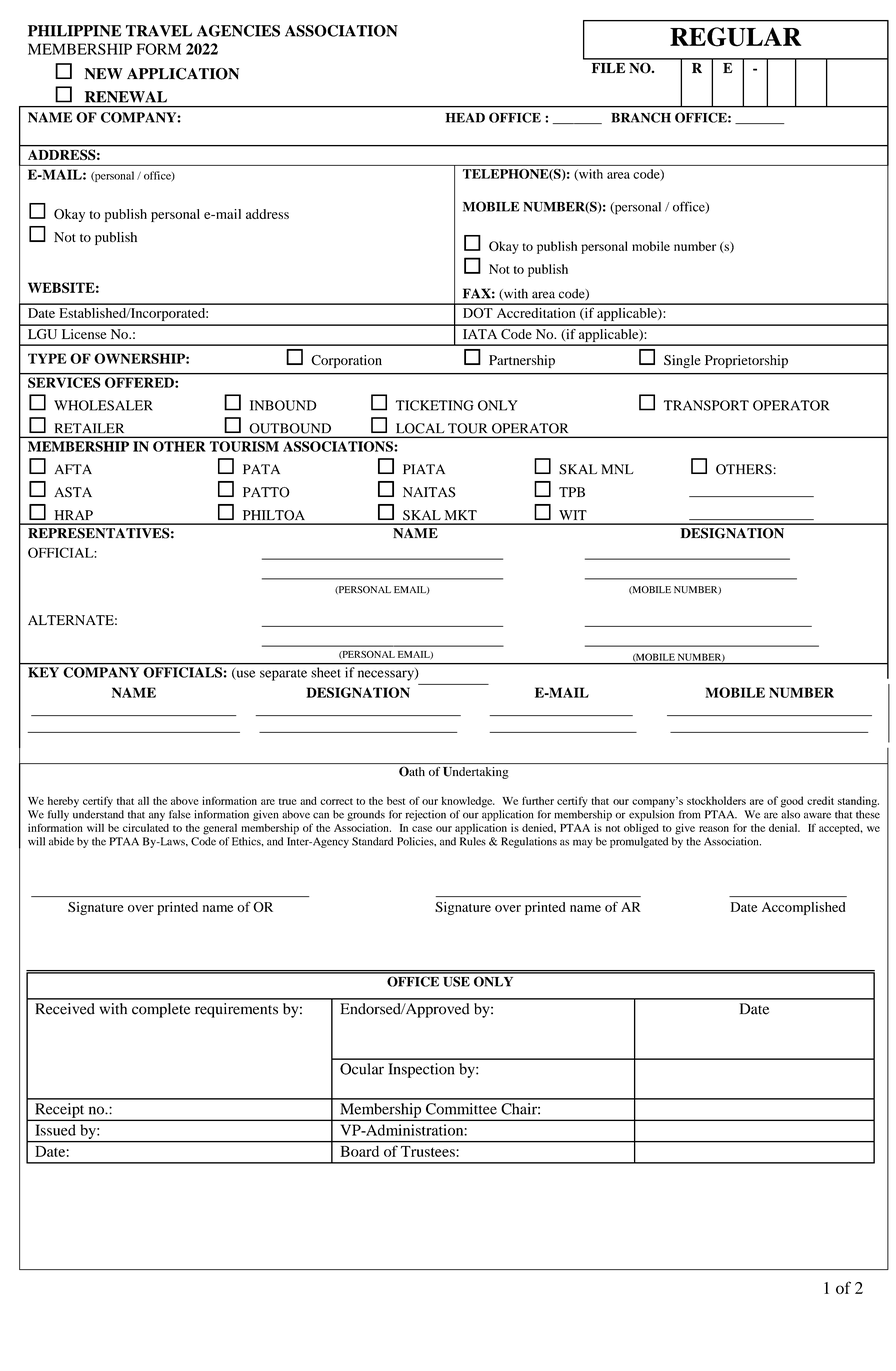 The width and height of the image is (896, 1371). What do you see at coordinates (522, 361) in the image?
I see `Partnership` at bounding box center [522, 361].
